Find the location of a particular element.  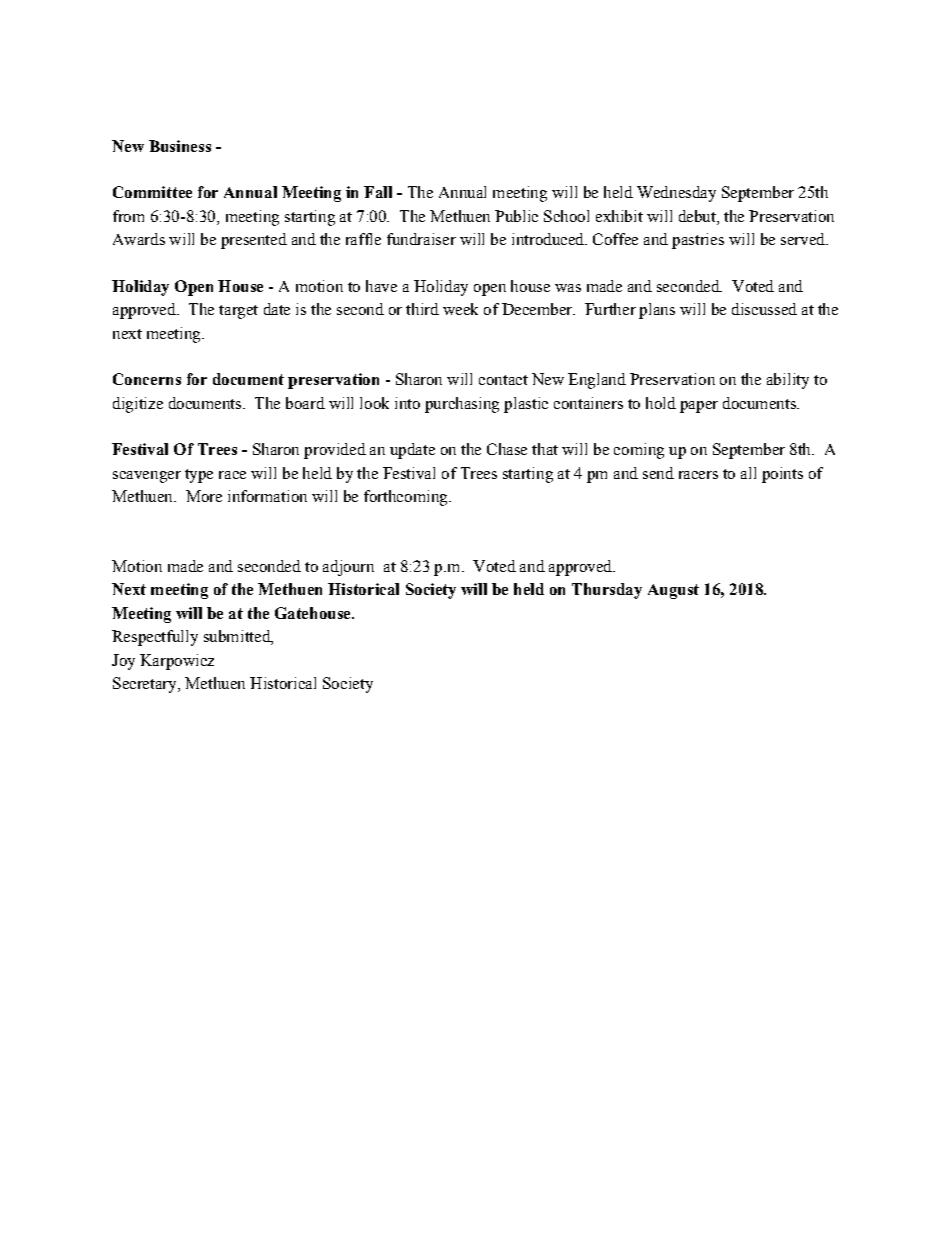

Wednesday is located at coordinates (676, 194).
